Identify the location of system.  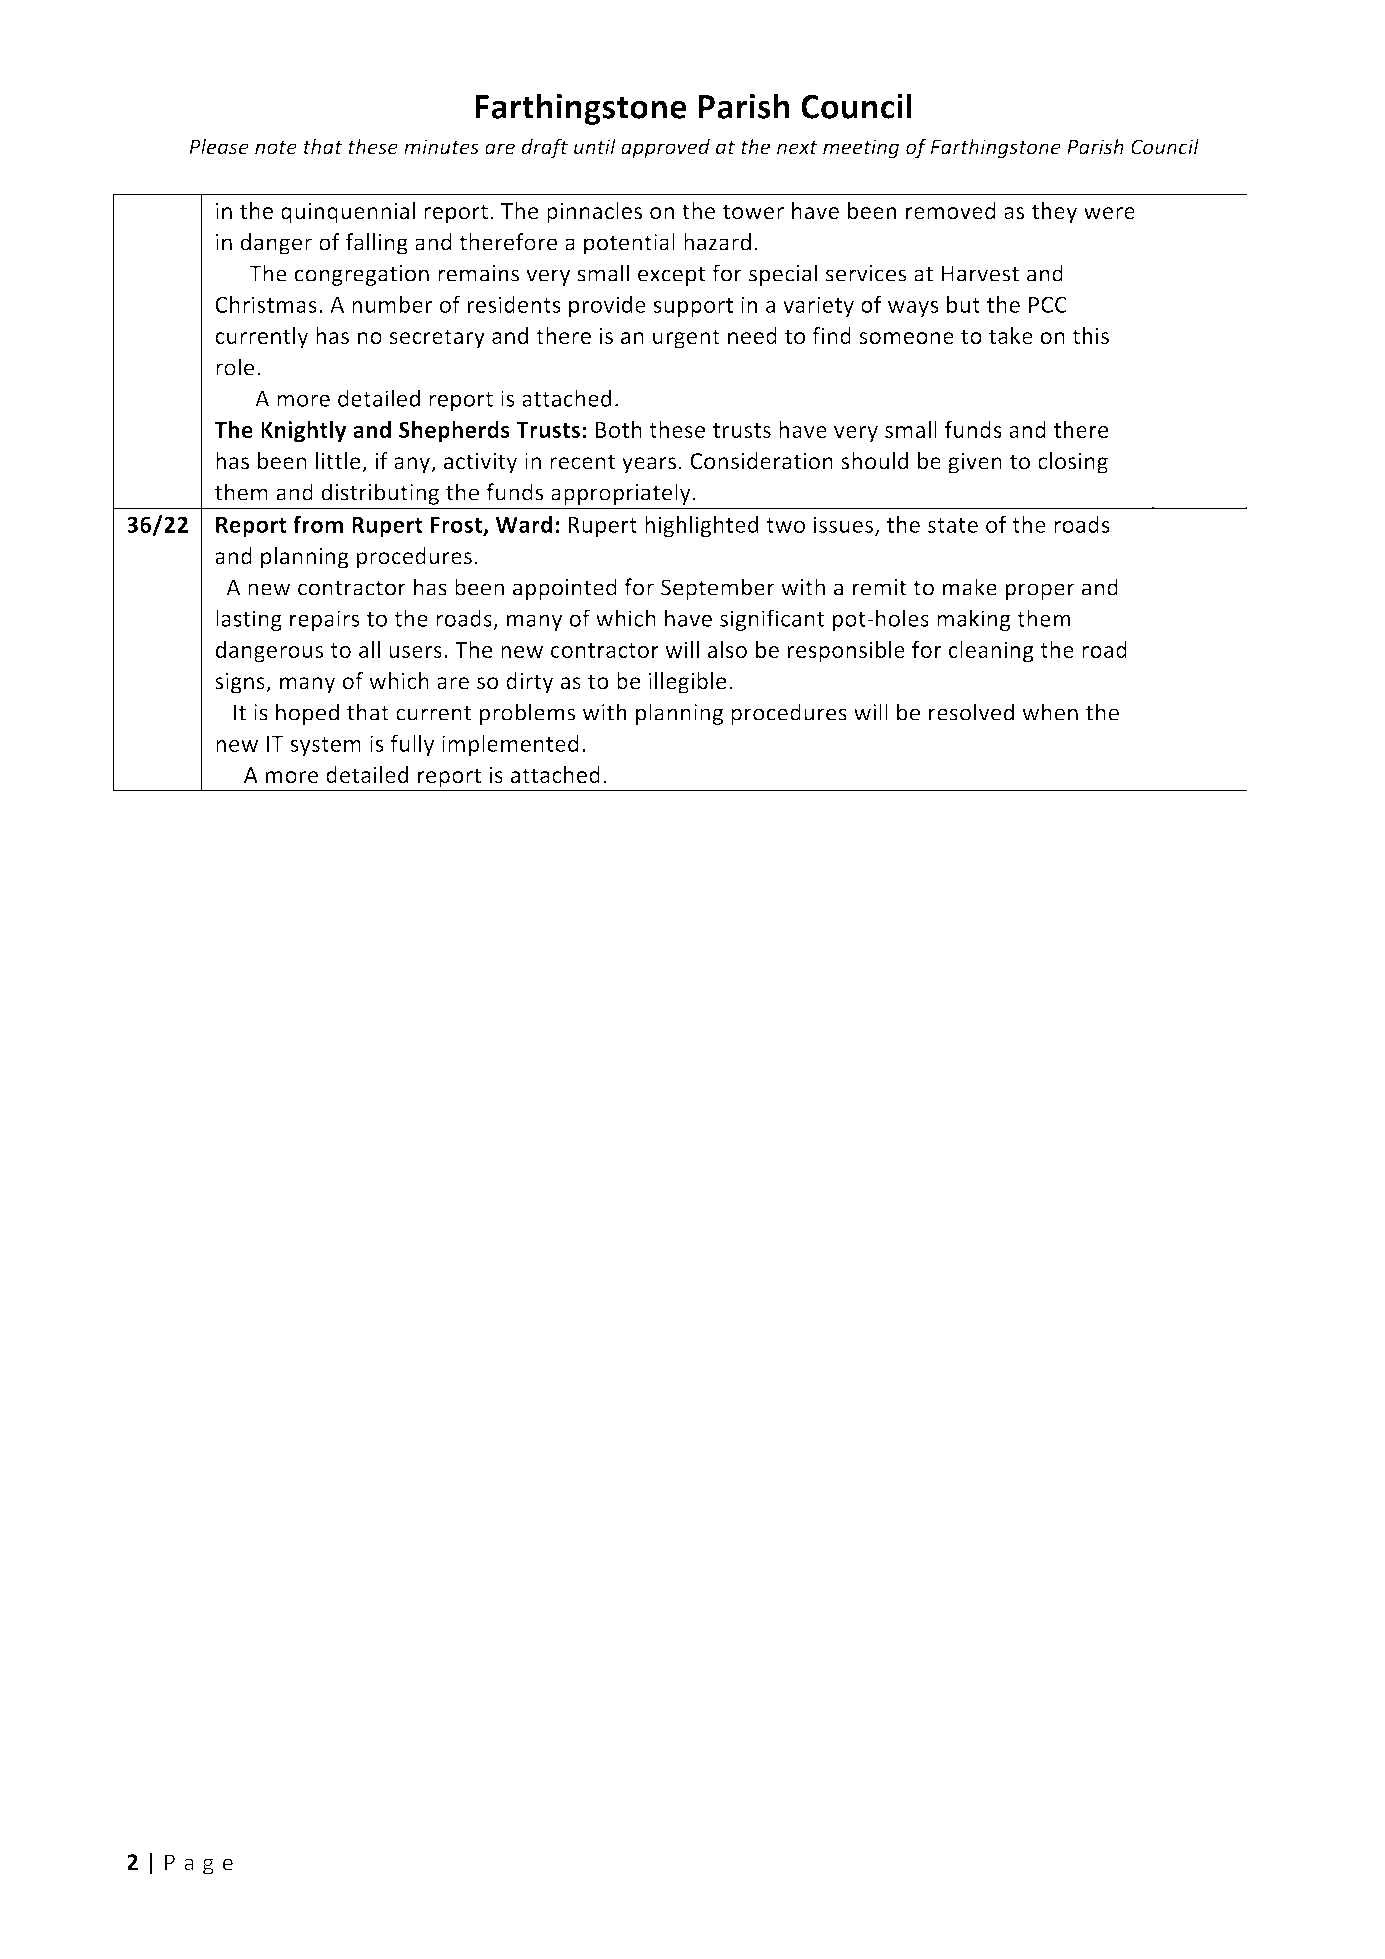
(325, 746).
